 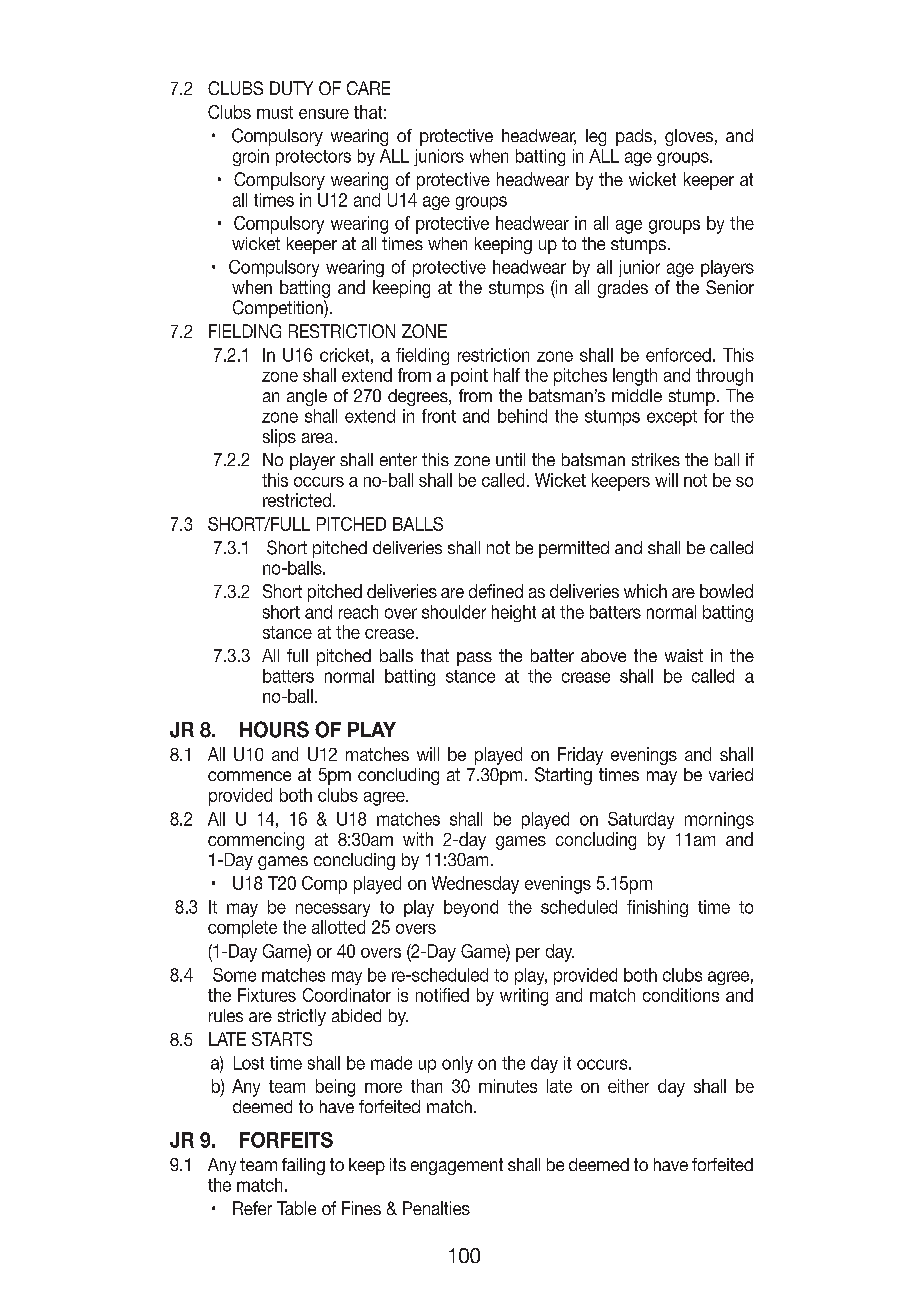 What do you see at coordinates (256, 841) in the image?
I see `commencing` at bounding box center [256, 841].
